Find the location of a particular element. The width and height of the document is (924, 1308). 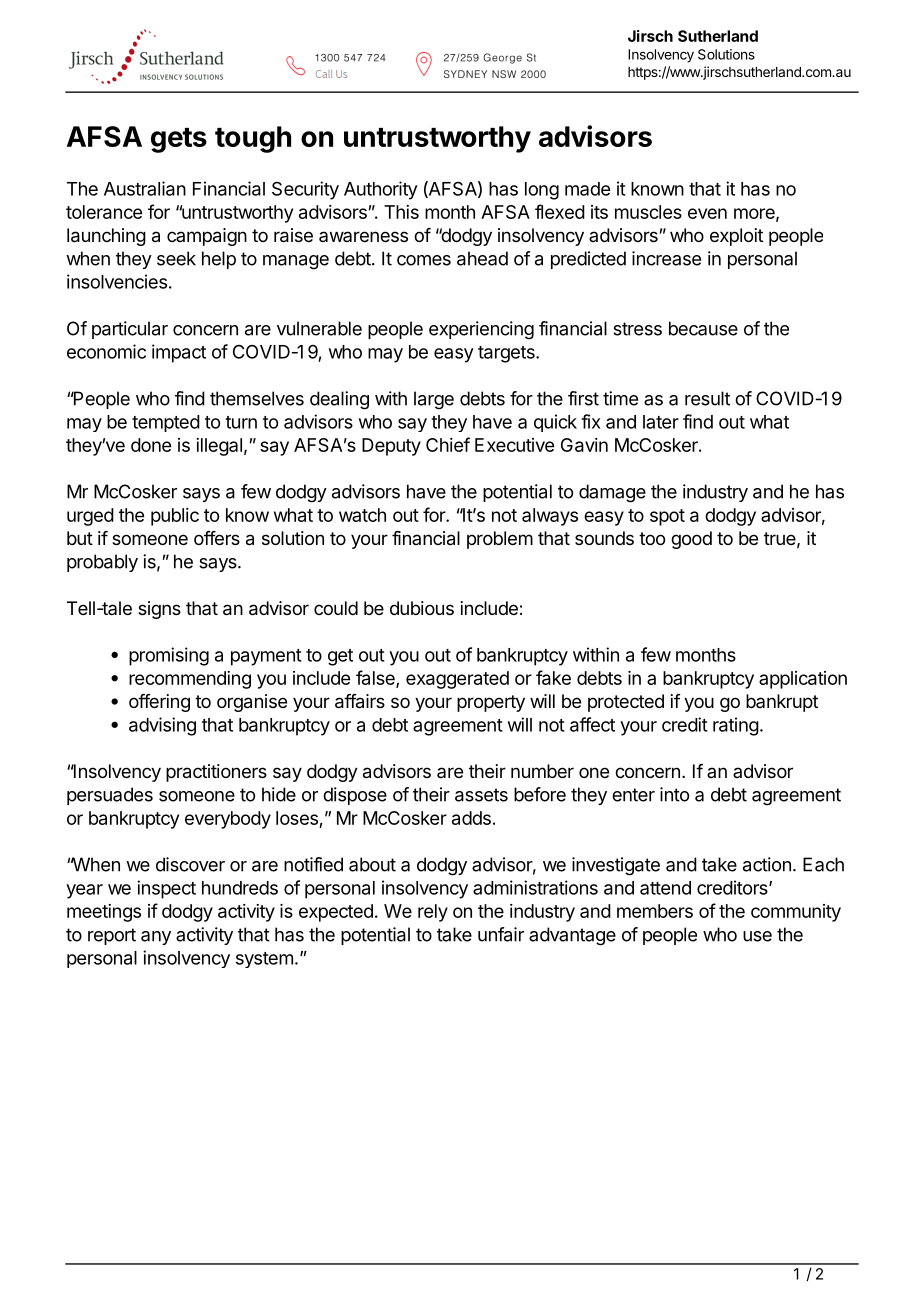

Australian is located at coordinates (145, 188).
